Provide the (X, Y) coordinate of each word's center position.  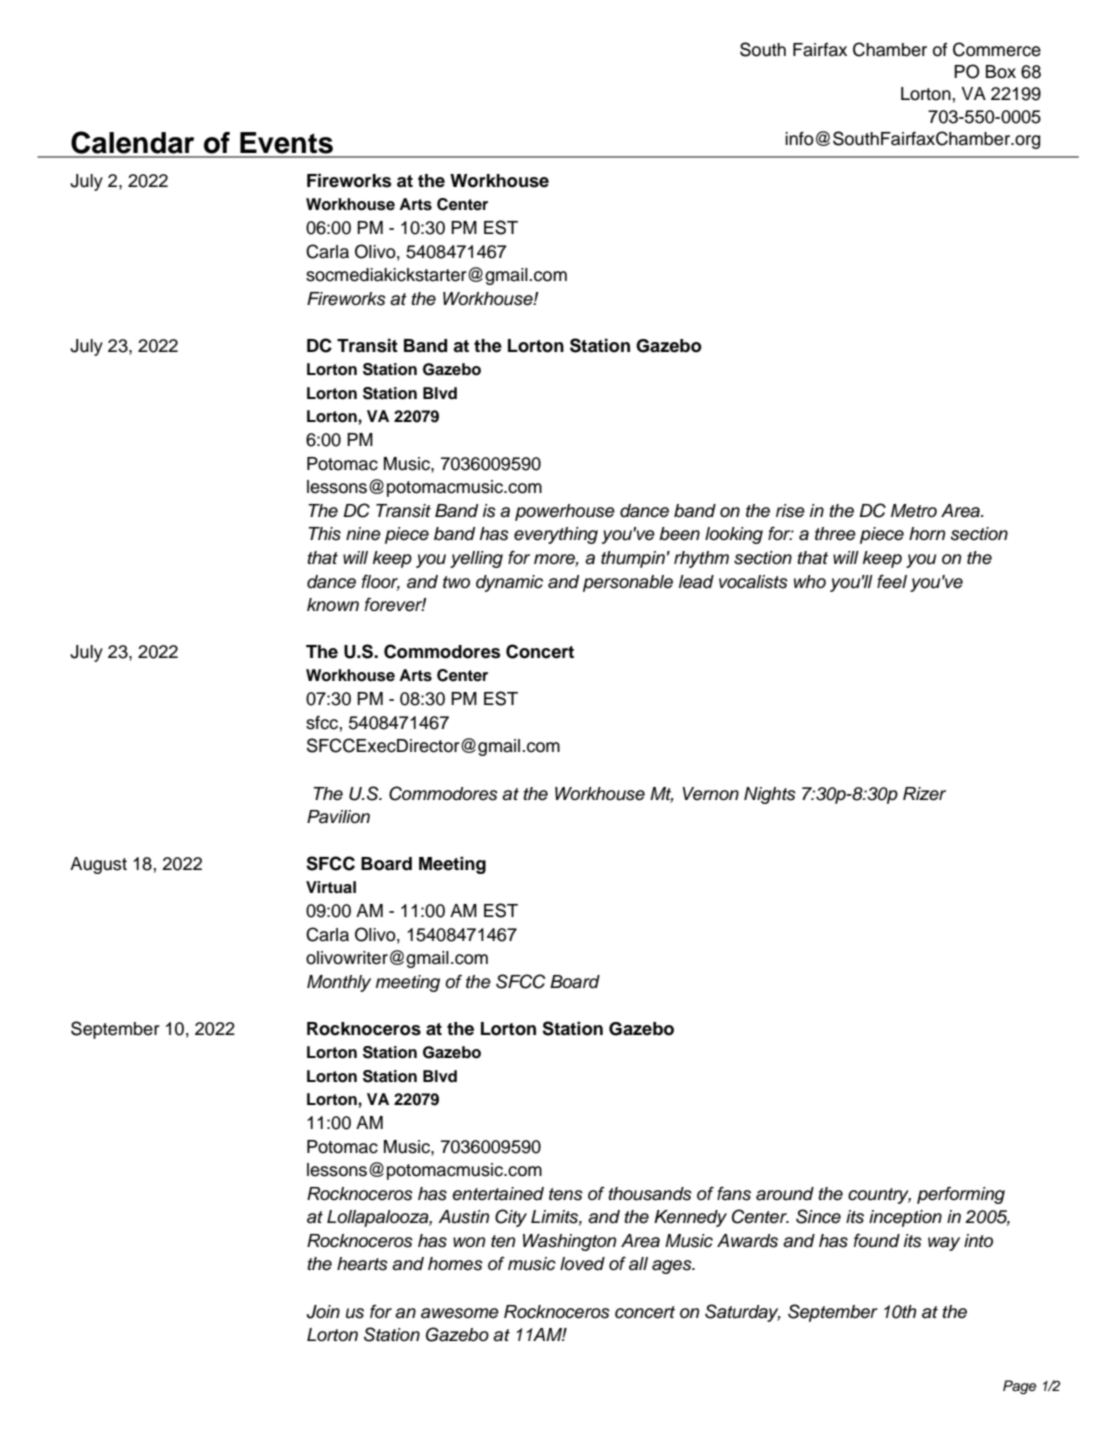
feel (892, 582)
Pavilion (338, 817)
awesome (460, 1313)
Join (323, 1312)
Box (1001, 72)
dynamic (509, 583)
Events (286, 143)
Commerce (997, 49)
